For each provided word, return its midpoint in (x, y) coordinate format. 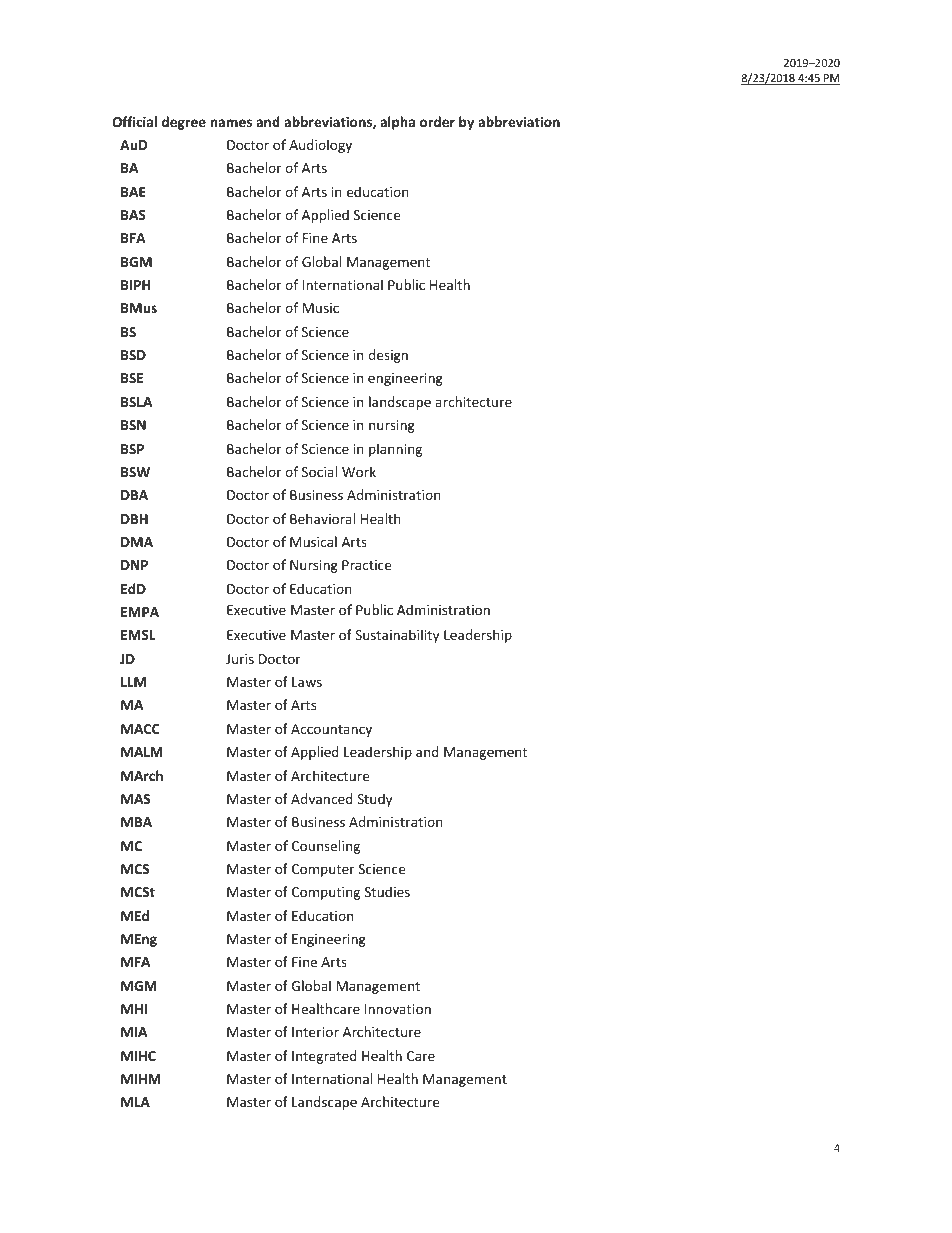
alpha (397, 123)
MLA (135, 1102)
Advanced (322, 798)
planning (395, 450)
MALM (142, 752)
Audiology (320, 146)
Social (319, 471)
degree (184, 123)
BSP (132, 449)
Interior (315, 1032)
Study (374, 800)
